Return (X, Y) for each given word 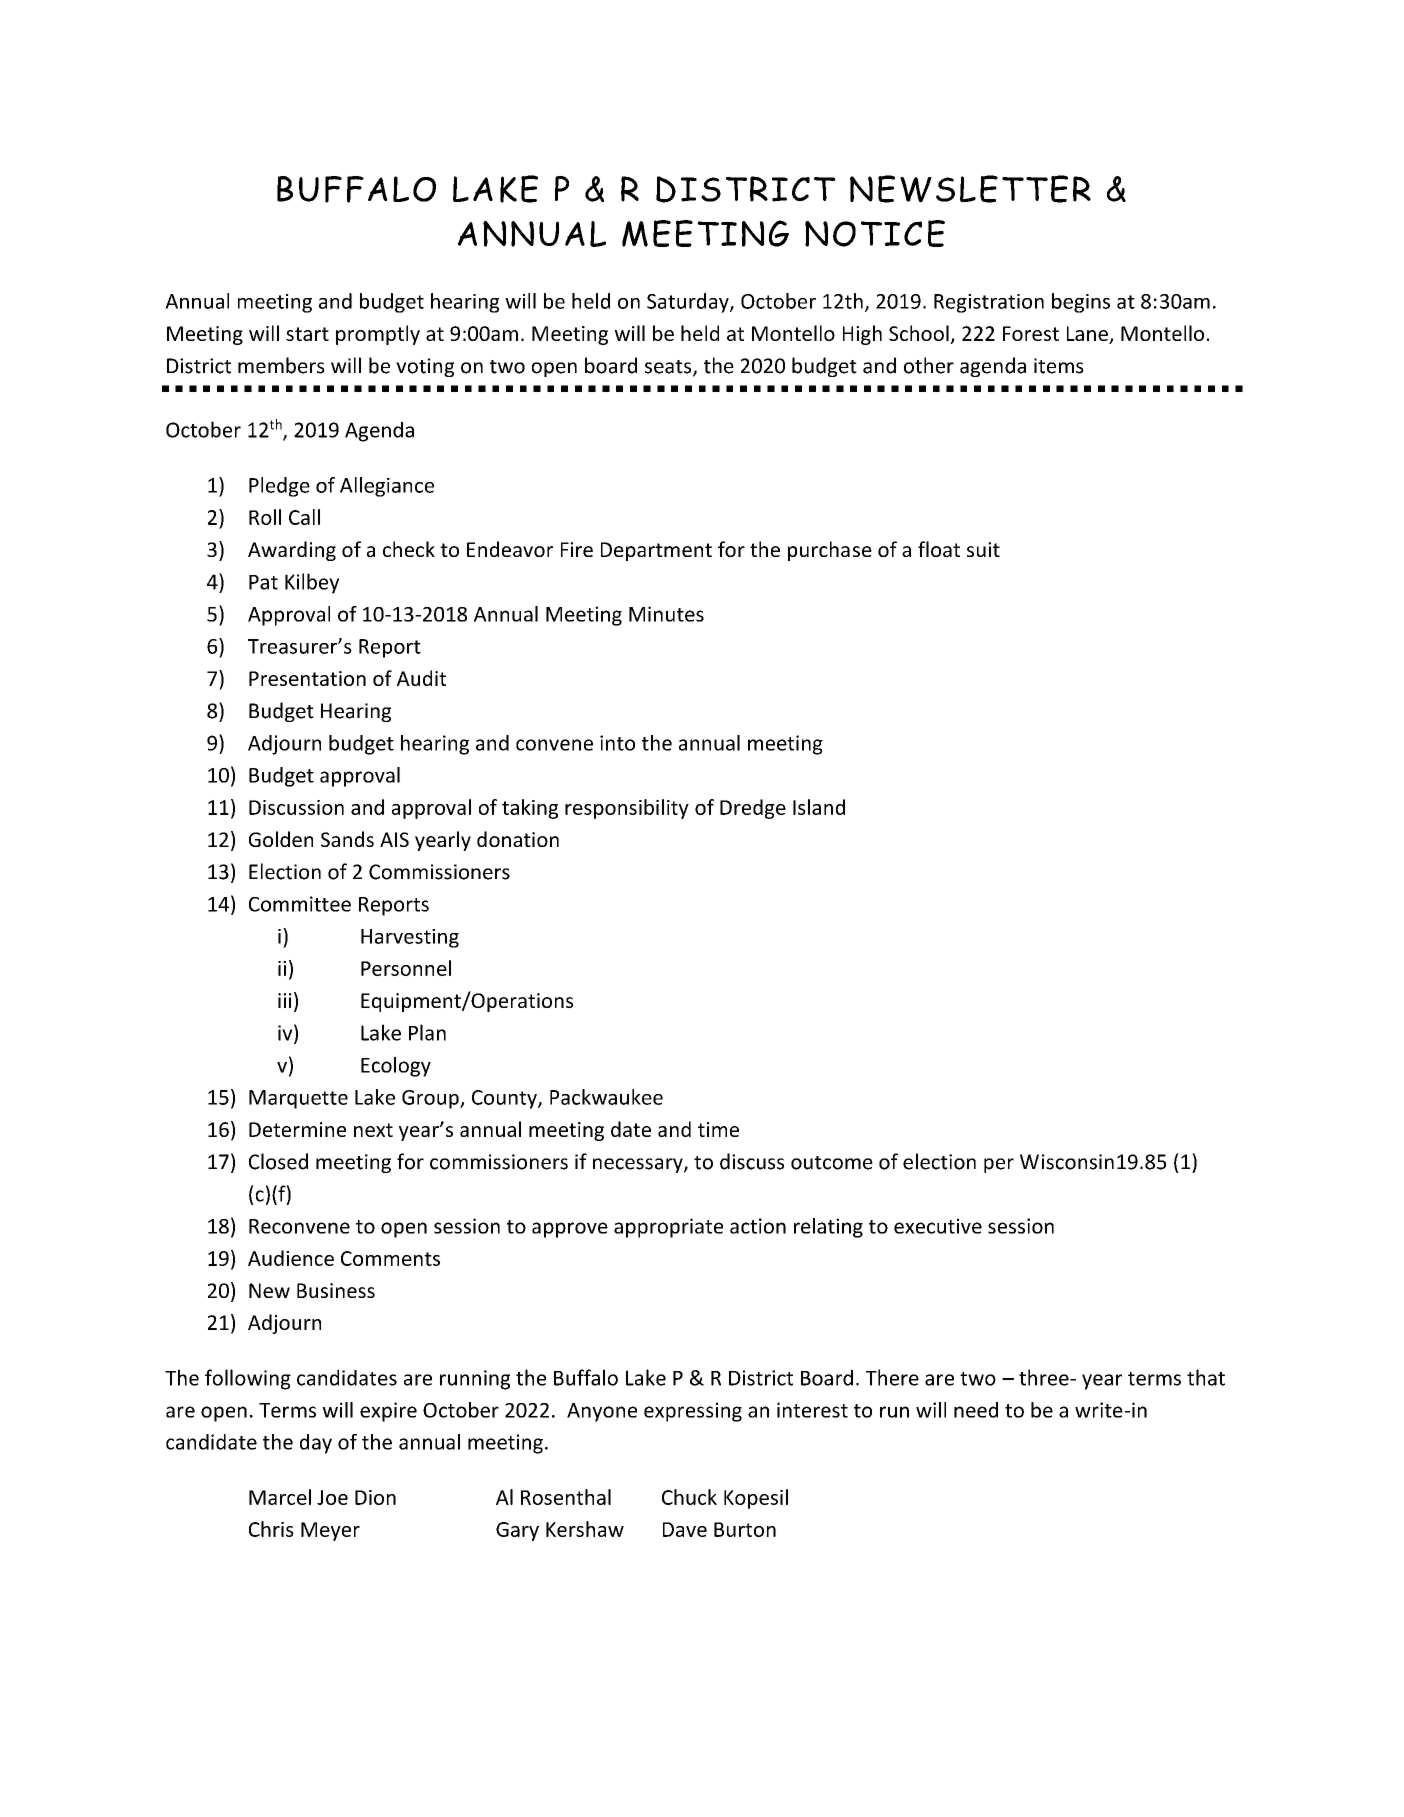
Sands (347, 839)
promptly (378, 335)
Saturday (689, 303)
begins (1081, 303)
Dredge (753, 809)
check (409, 549)
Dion (375, 1497)
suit (983, 549)
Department (656, 551)
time (718, 1129)
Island (819, 807)
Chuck (689, 1497)
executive (938, 1226)
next (373, 1130)
